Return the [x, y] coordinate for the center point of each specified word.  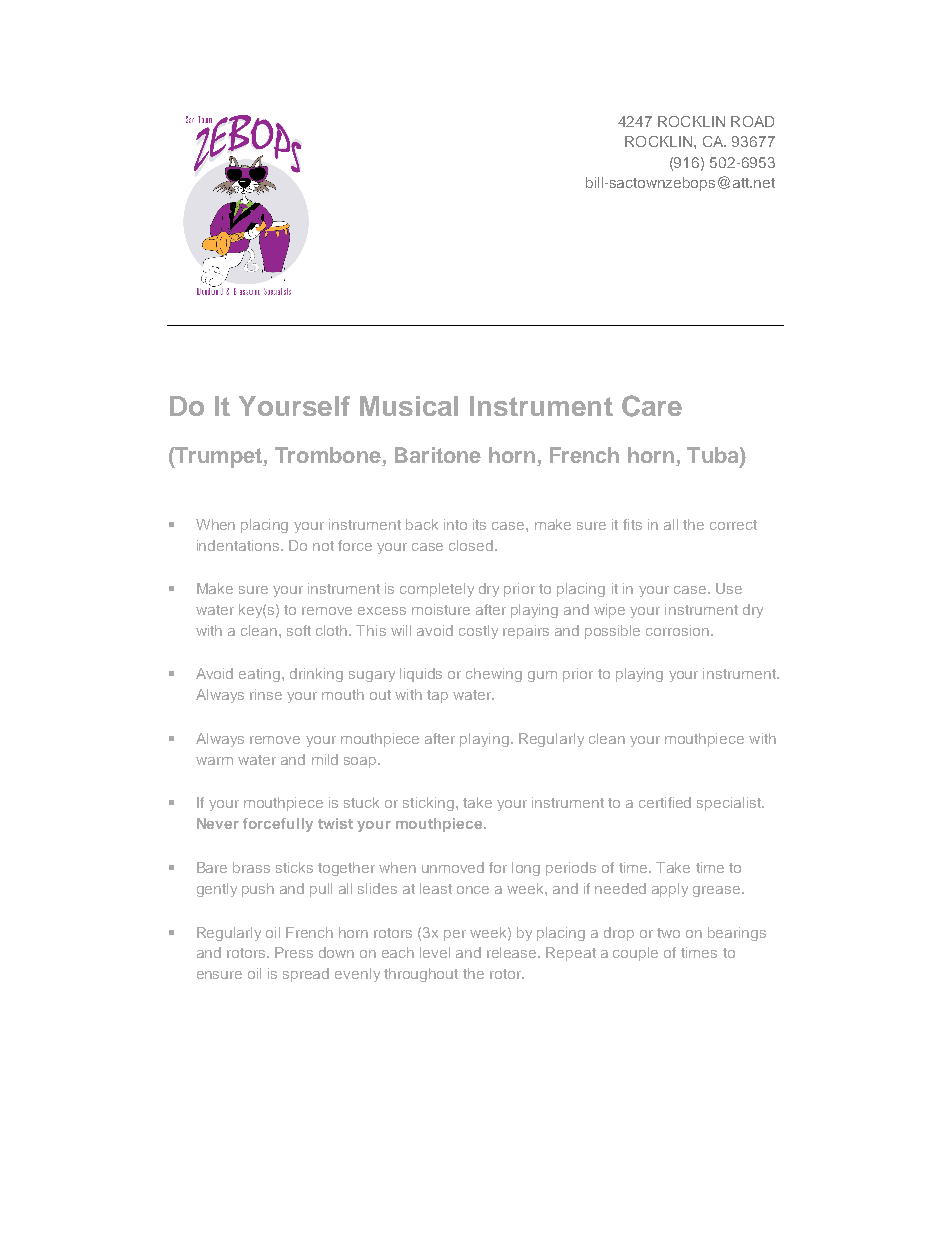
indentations [239, 545]
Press [294, 952]
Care [652, 406]
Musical [409, 406]
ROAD [752, 121]
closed [472, 545]
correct [733, 525]
